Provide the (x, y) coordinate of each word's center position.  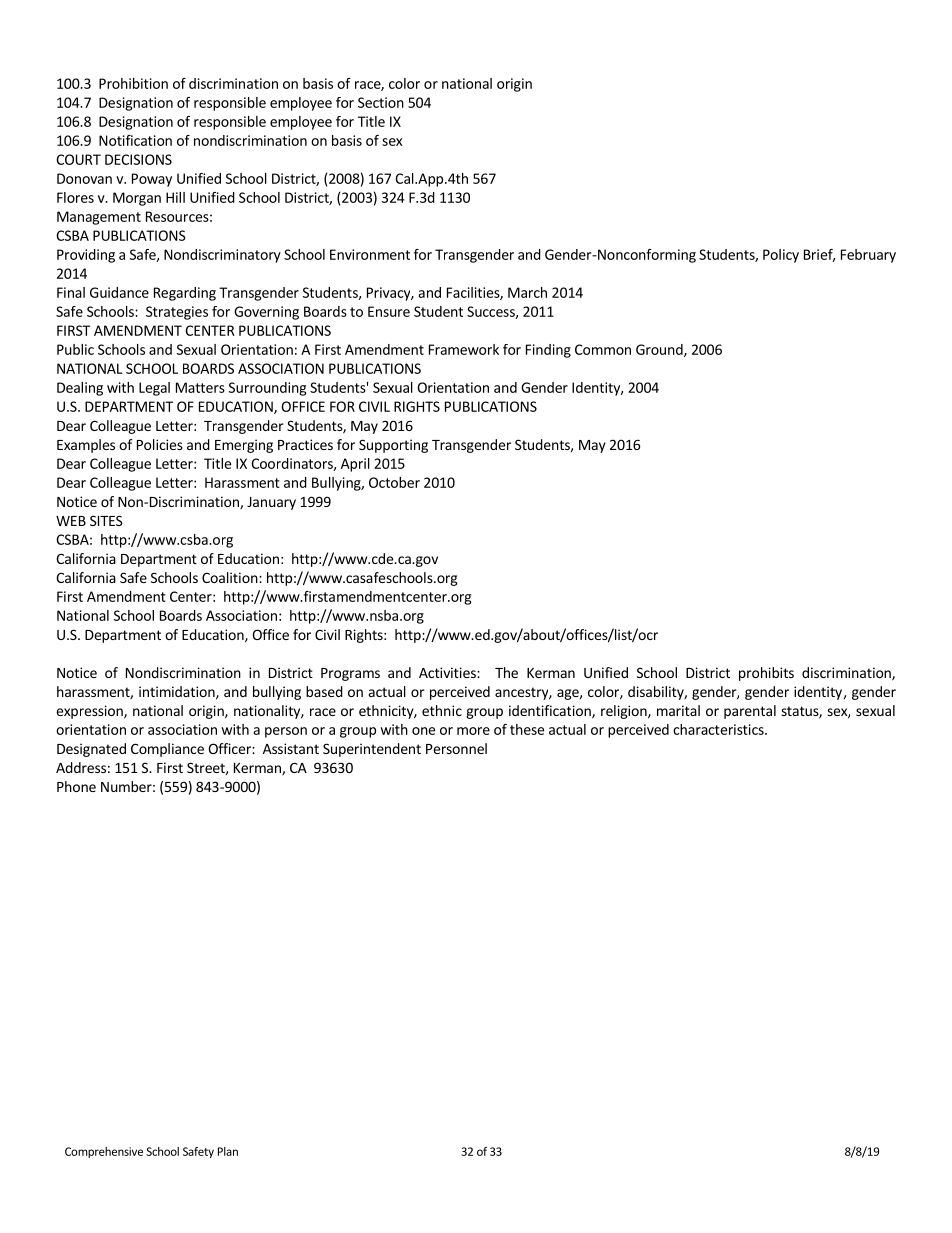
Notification (135, 140)
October (394, 482)
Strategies (177, 313)
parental (750, 712)
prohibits (766, 674)
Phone (76, 786)
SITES (106, 520)
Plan (228, 1151)
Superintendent (372, 750)
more (473, 731)
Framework (464, 349)
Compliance (167, 750)
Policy (781, 256)
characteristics (719, 729)
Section (381, 102)
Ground (660, 350)
